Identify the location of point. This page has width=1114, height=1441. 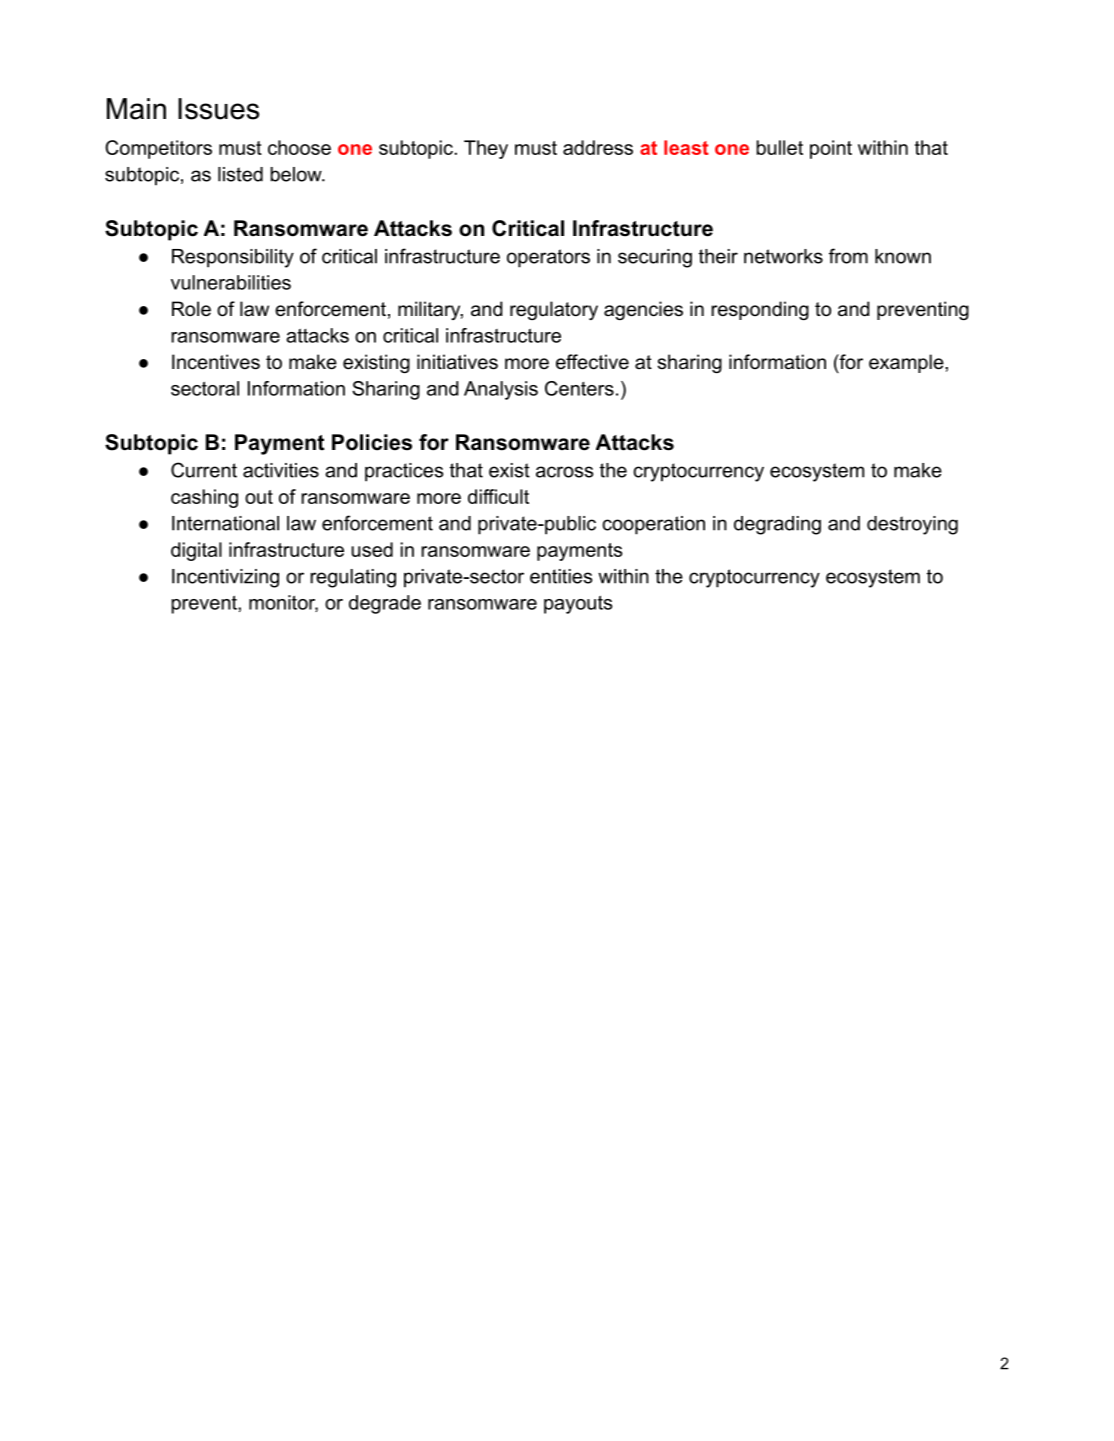
(831, 149).
